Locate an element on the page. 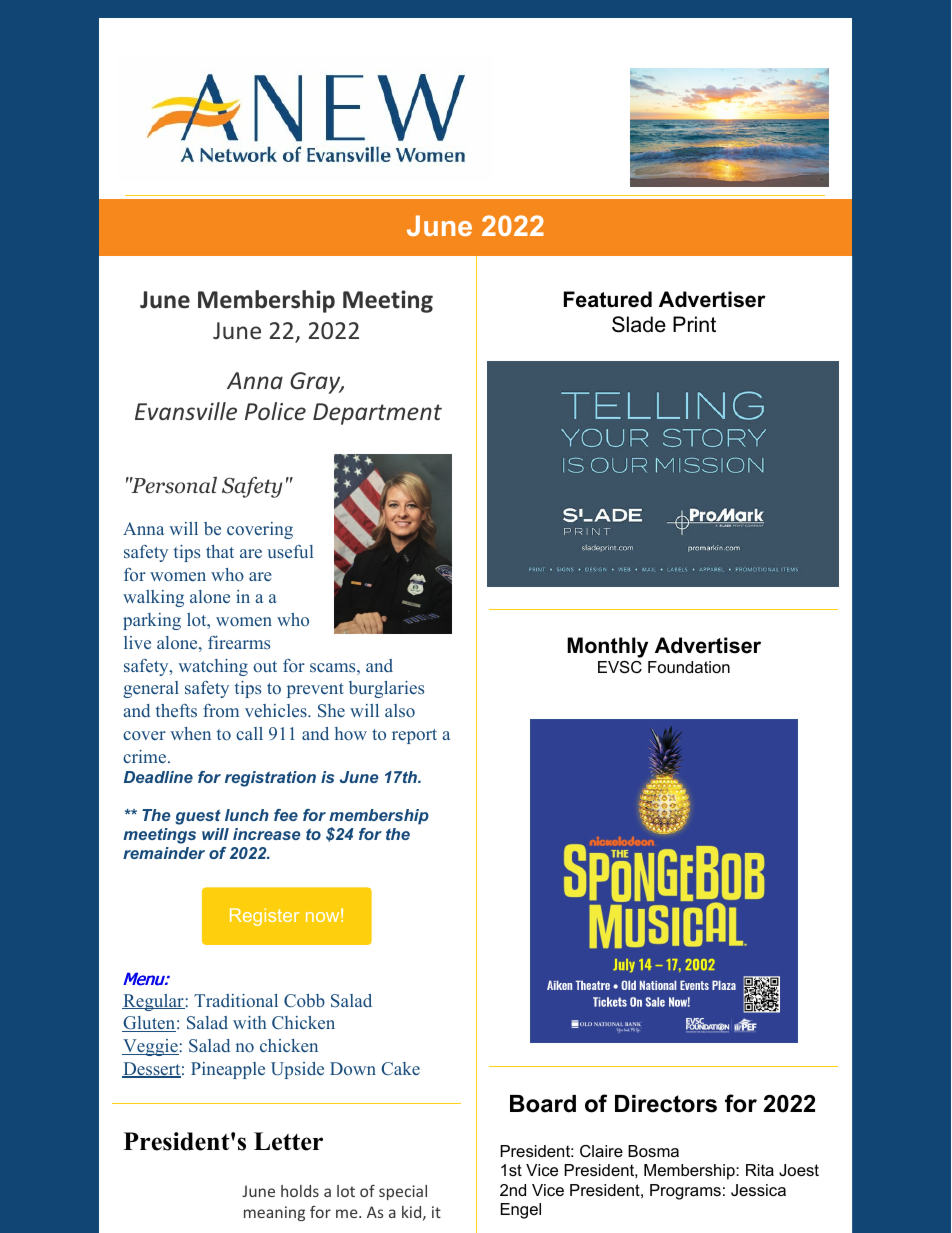 The image size is (952, 1233). Directors is located at coordinates (666, 1104).
